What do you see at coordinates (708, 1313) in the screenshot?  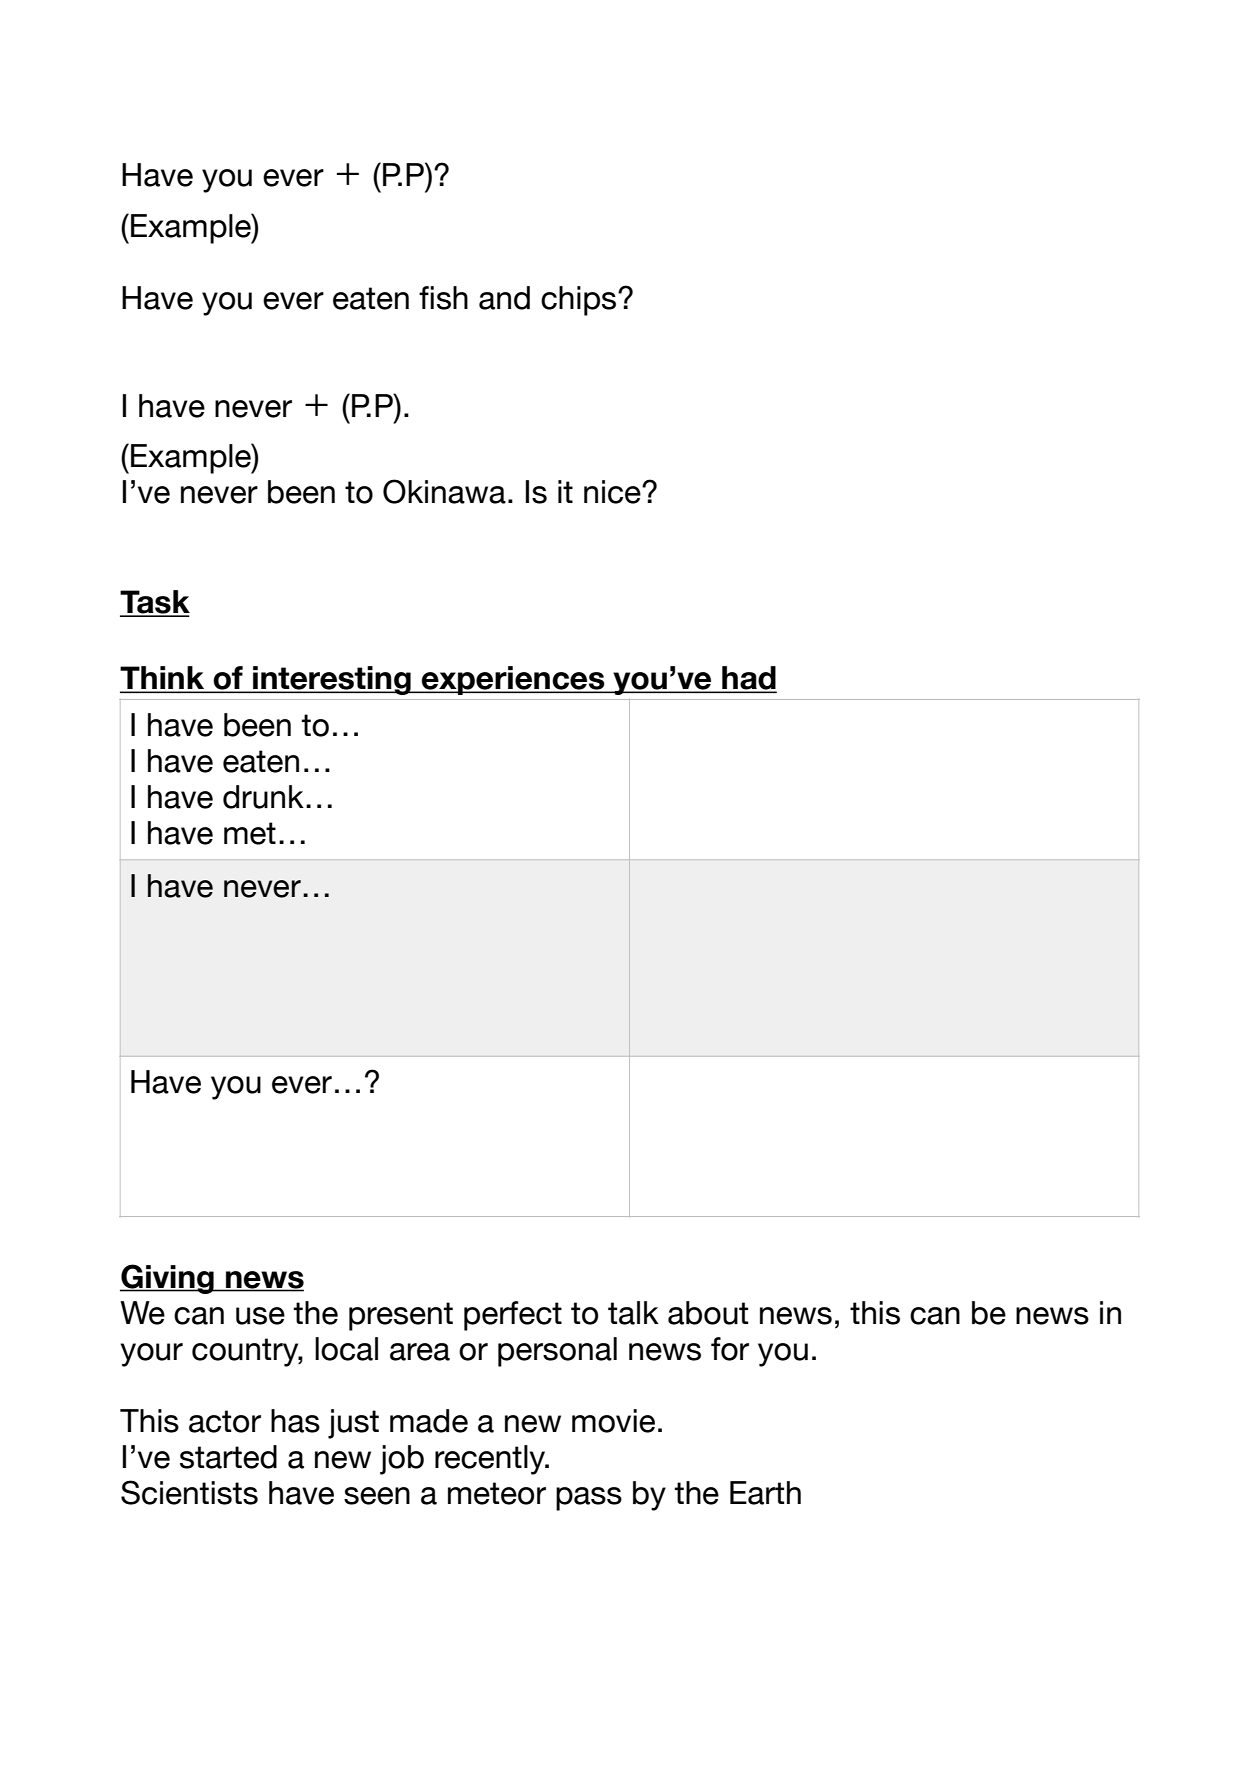 I see `about` at bounding box center [708, 1313].
